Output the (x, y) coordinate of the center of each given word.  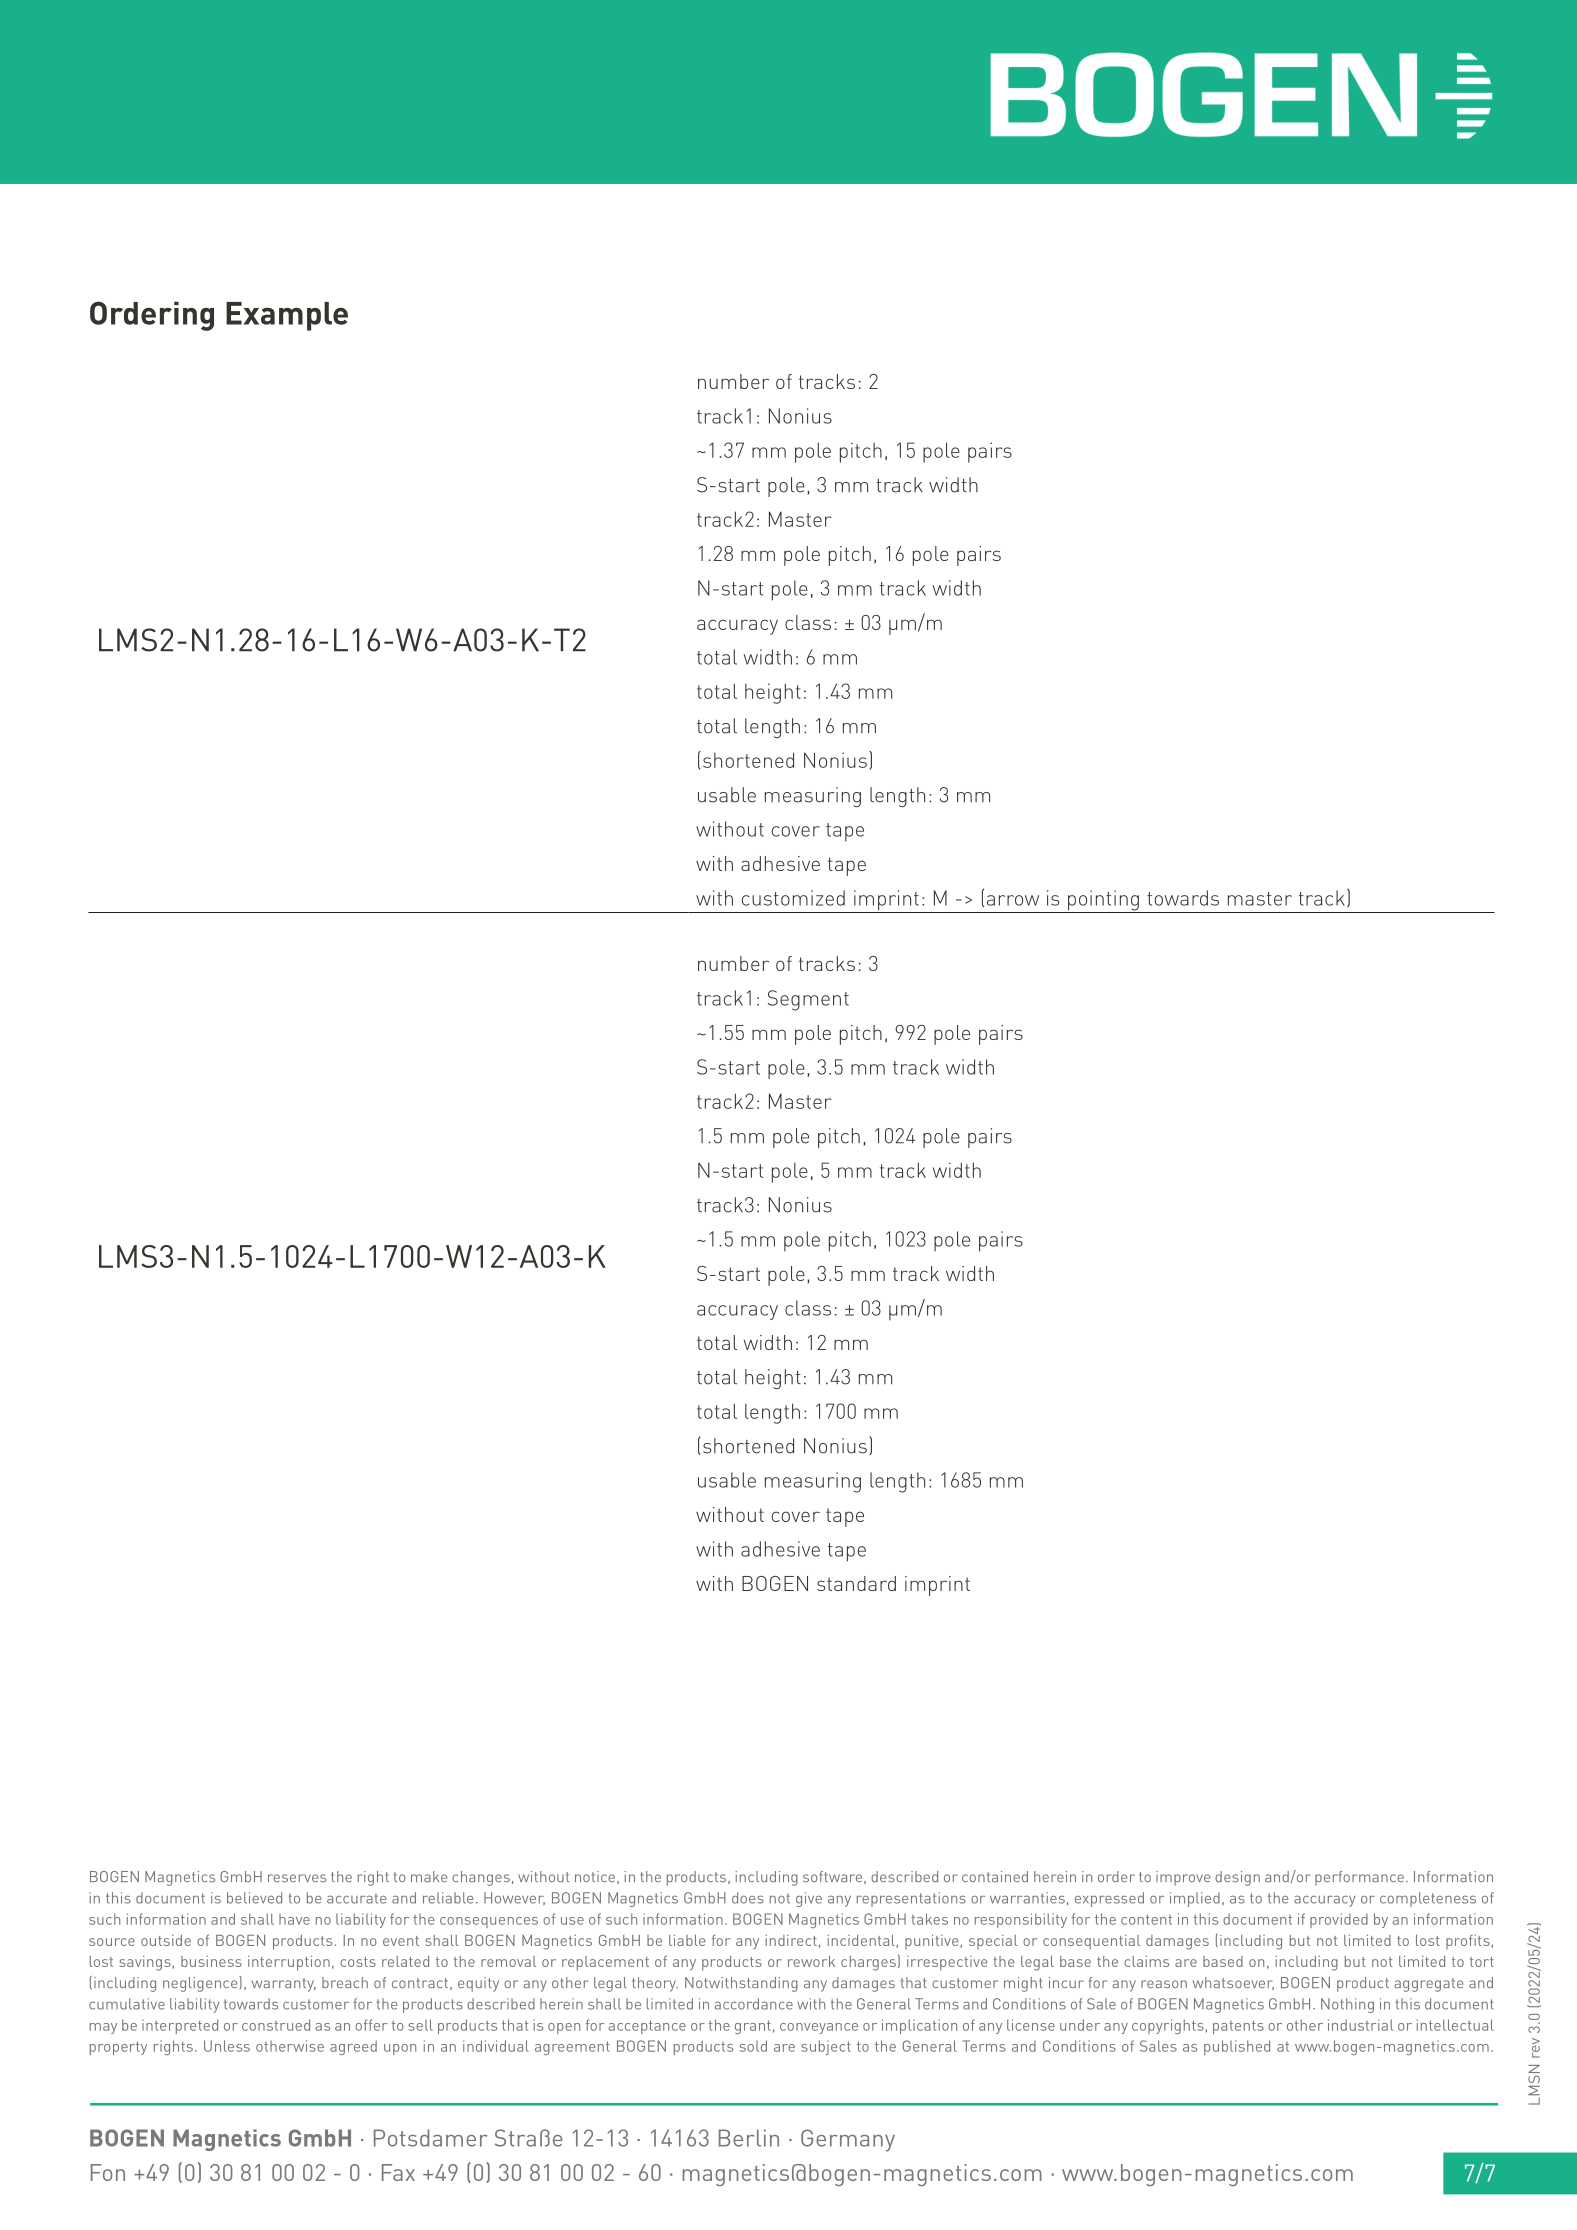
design (1237, 1878)
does (748, 1898)
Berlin (749, 2138)
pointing (1103, 901)
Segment (808, 1000)
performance (1359, 1878)
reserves (297, 1878)
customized (793, 898)
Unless (227, 2046)
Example (287, 316)
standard (856, 1583)
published (1237, 2047)
